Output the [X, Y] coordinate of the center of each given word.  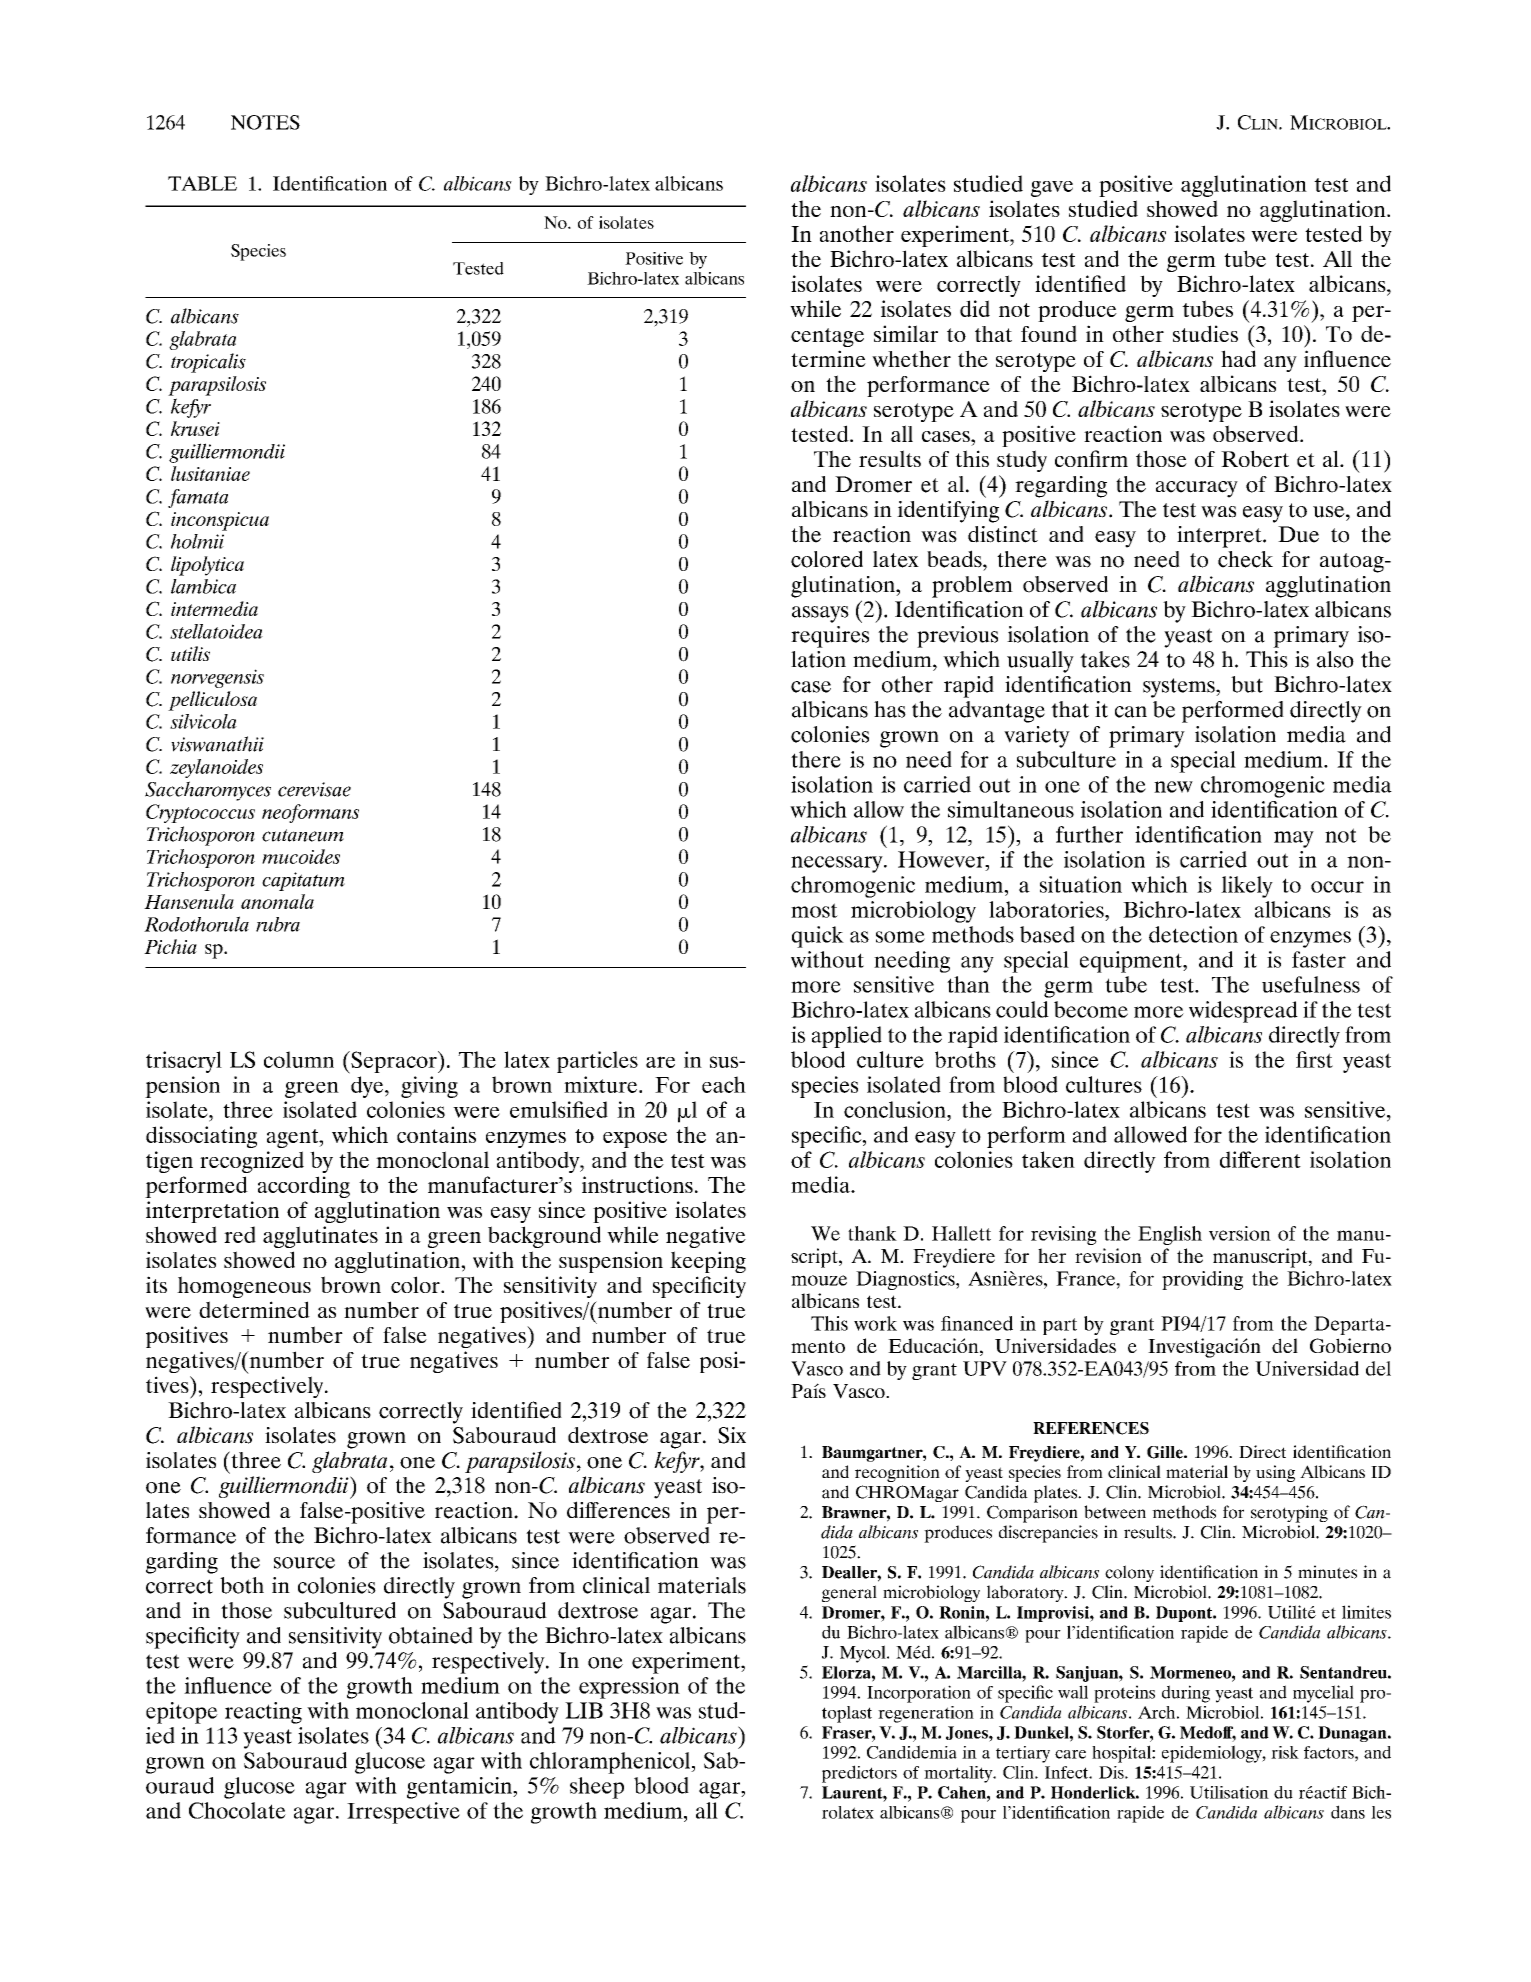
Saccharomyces [208, 791]
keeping [708, 1262]
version [1240, 1233]
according [304, 1187]
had [1238, 358]
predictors [859, 1774]
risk [1285, 1752]
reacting [263, 1713]
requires [830, 637]
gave [1052, 189]
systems [1180, 688]
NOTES [265, 122]
